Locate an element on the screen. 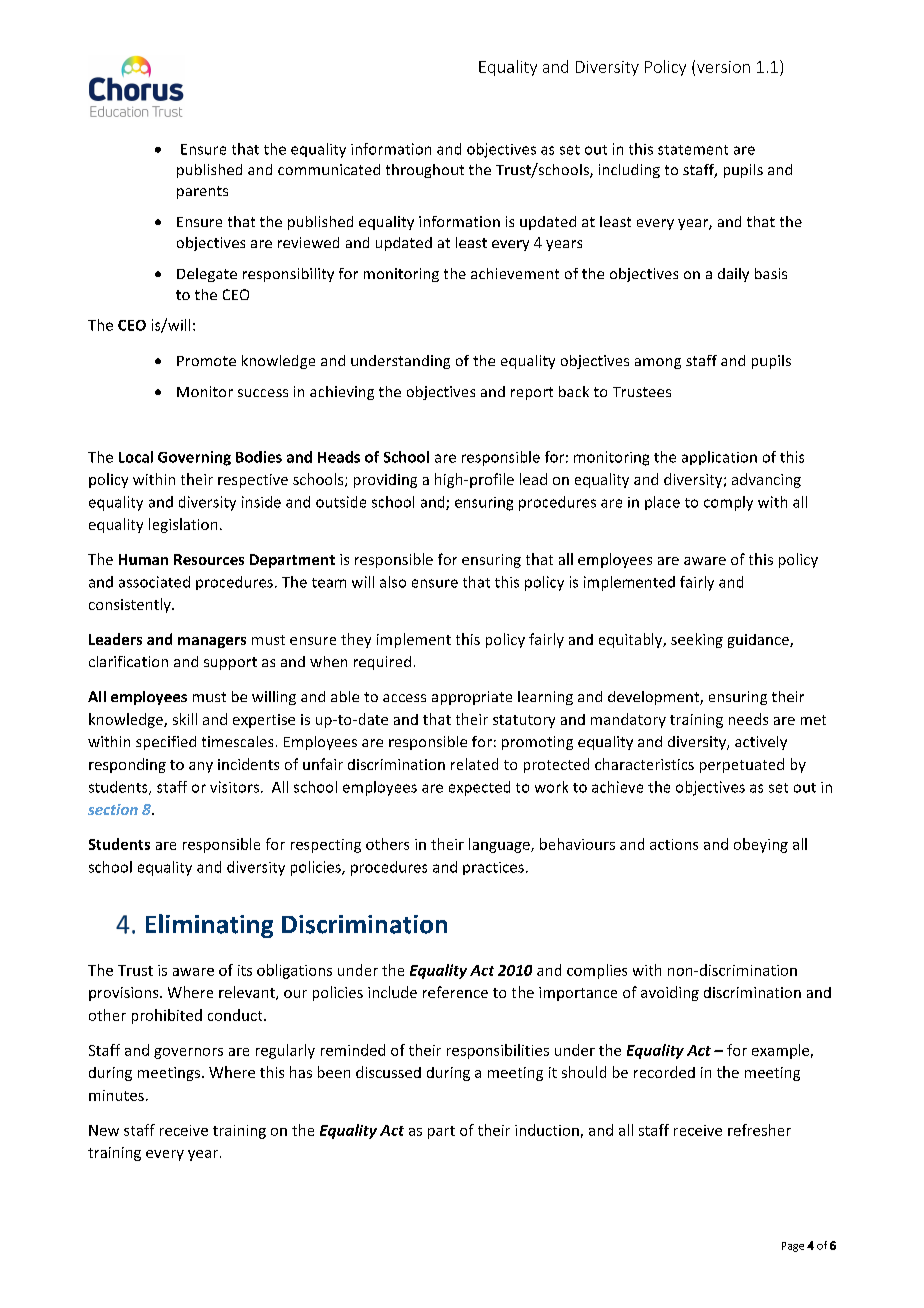 The height and width of the screenshot is (1308, 924). parents is located at coordinates (202, 192).
